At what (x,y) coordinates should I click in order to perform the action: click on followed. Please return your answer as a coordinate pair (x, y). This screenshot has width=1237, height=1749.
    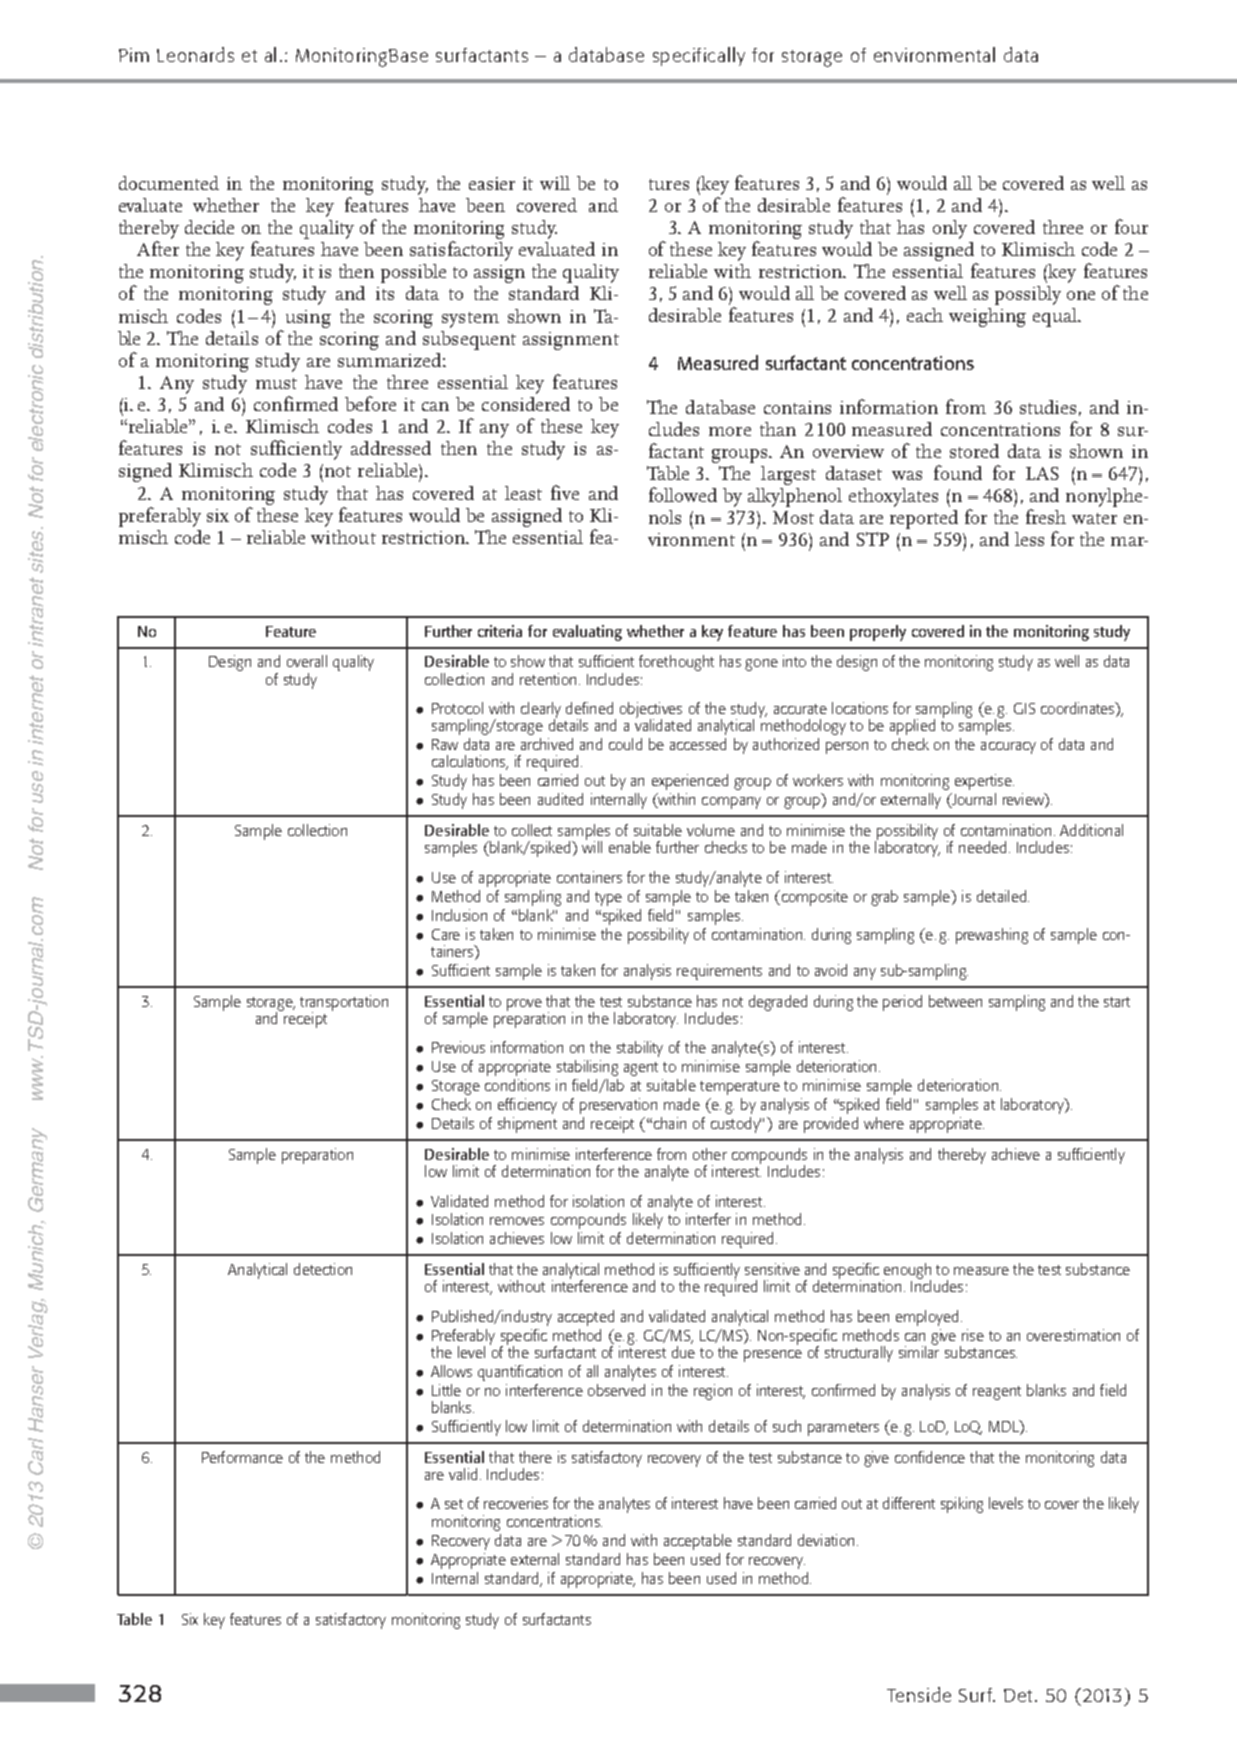
    Looking at the image, I should click on (683, 494).
